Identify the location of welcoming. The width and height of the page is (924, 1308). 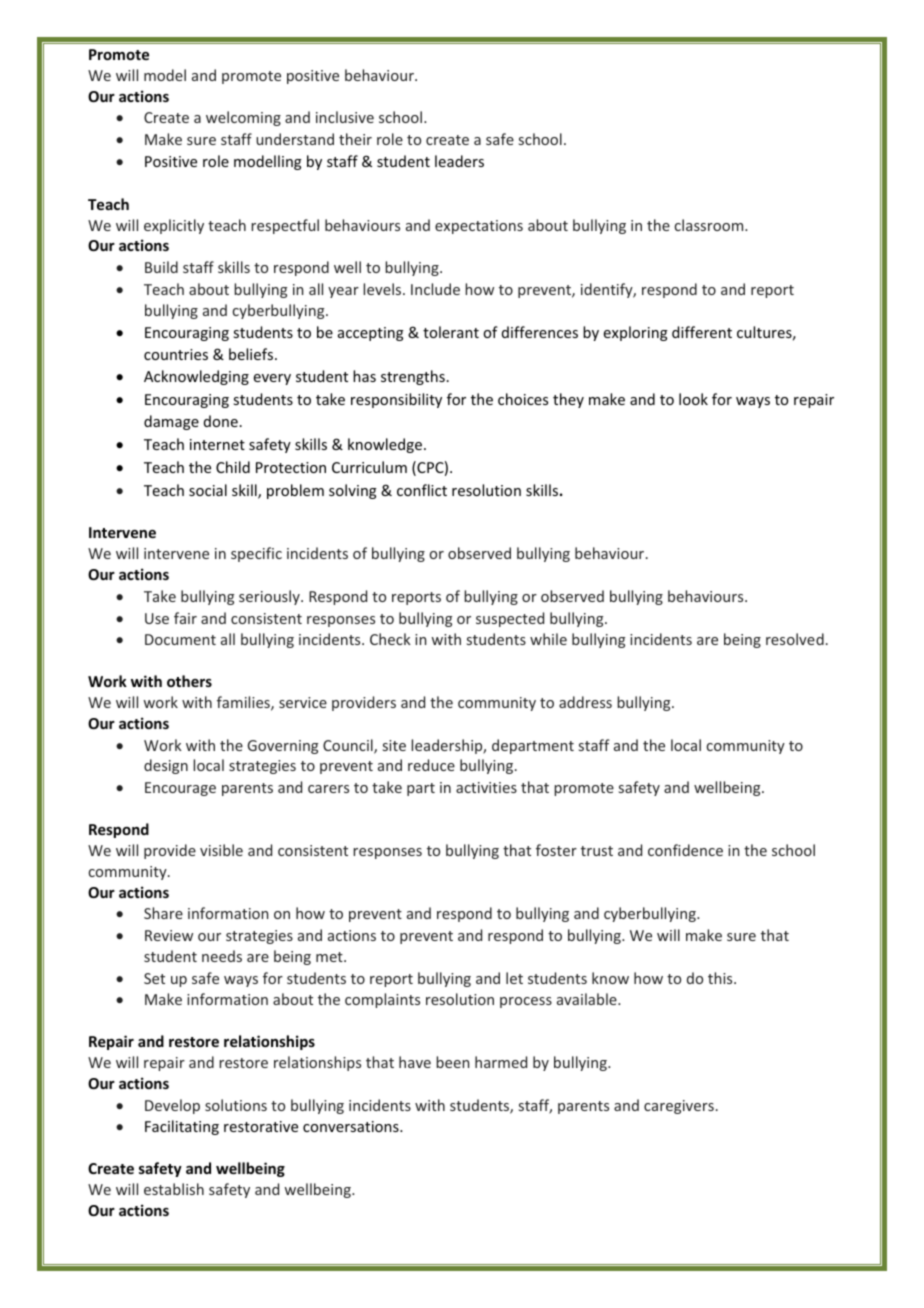
(243, 118).
